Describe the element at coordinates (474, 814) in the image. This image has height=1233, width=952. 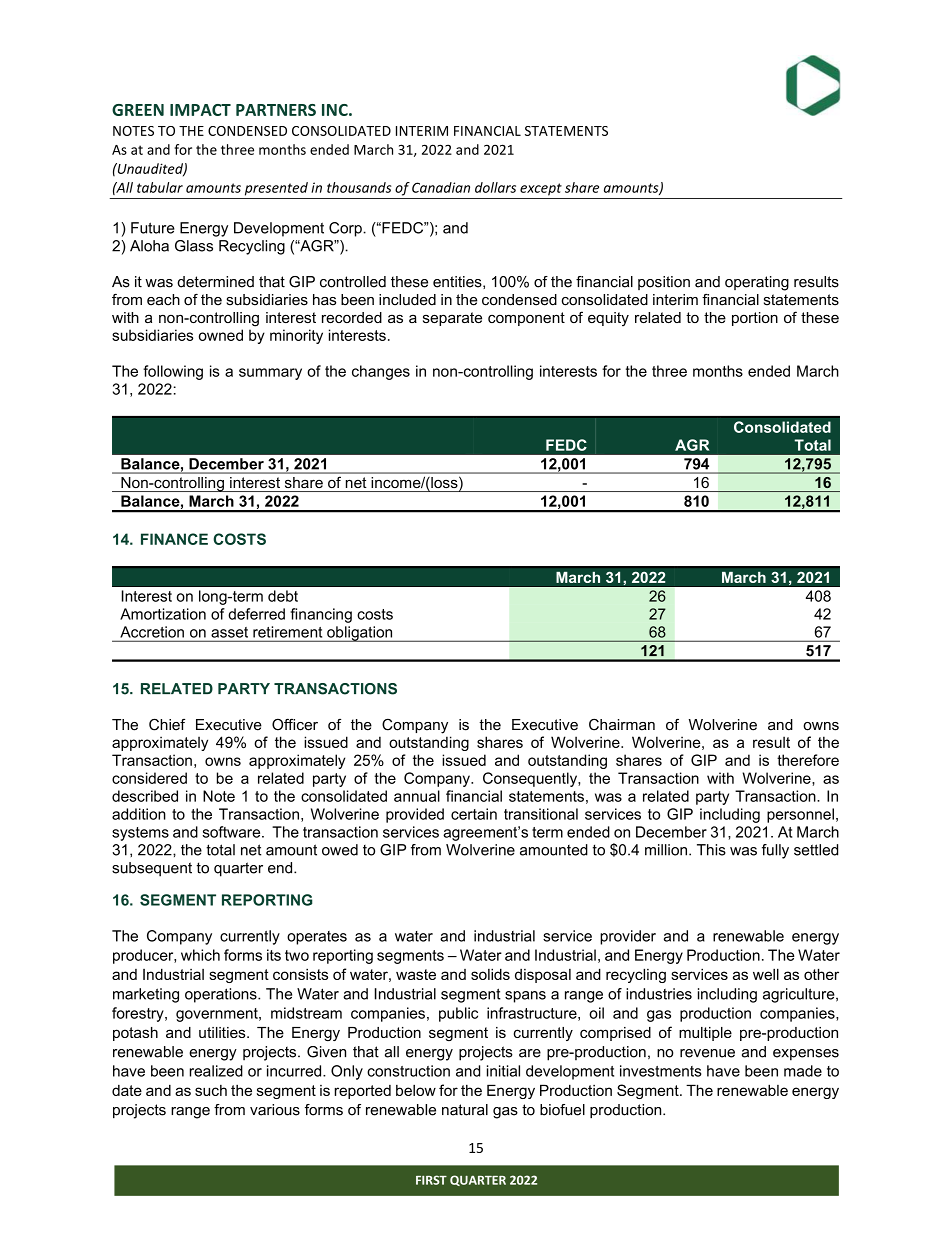
I see `certain` at that location.
